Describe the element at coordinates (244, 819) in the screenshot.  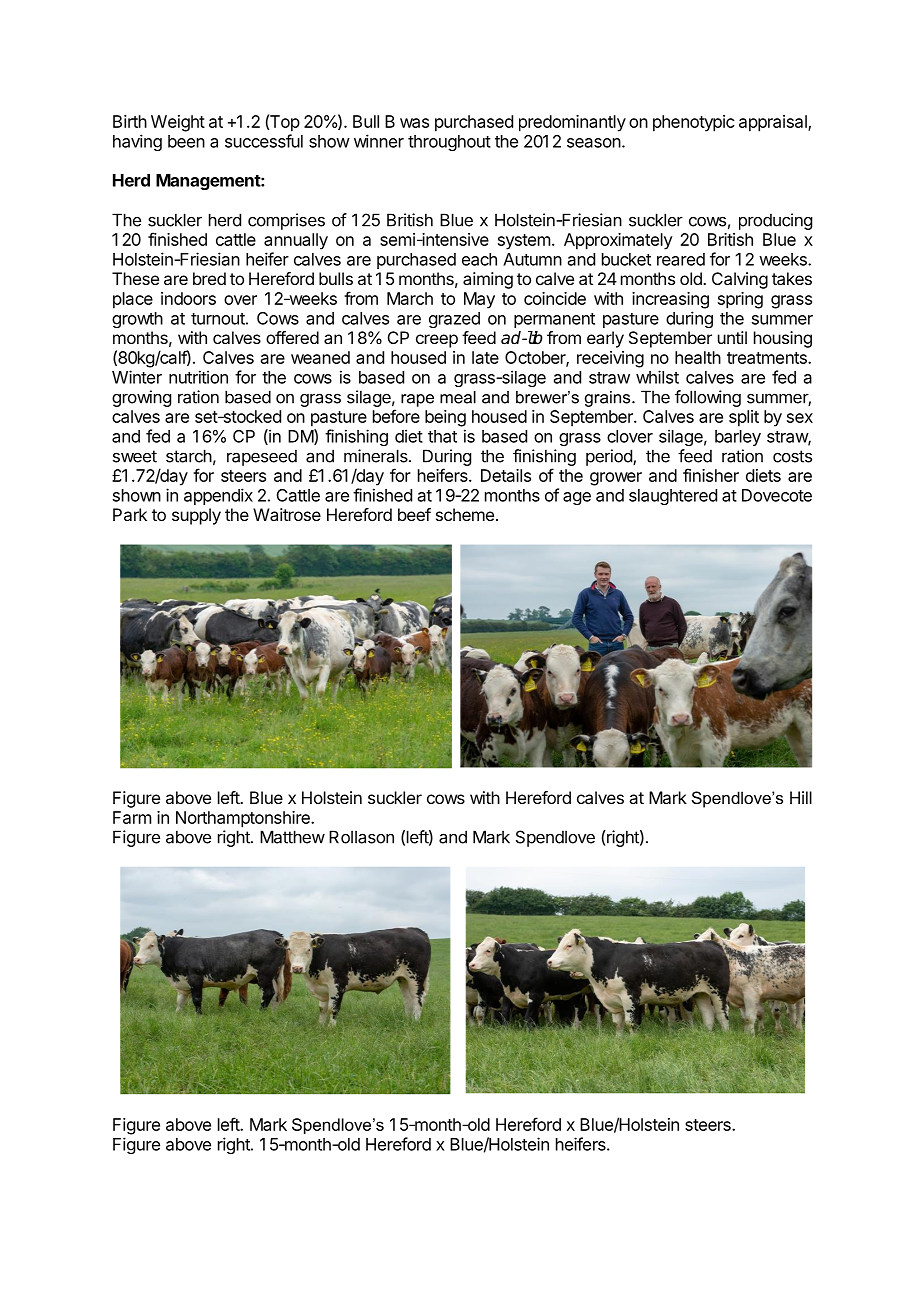
I see `Northamptonshire` at that location.
